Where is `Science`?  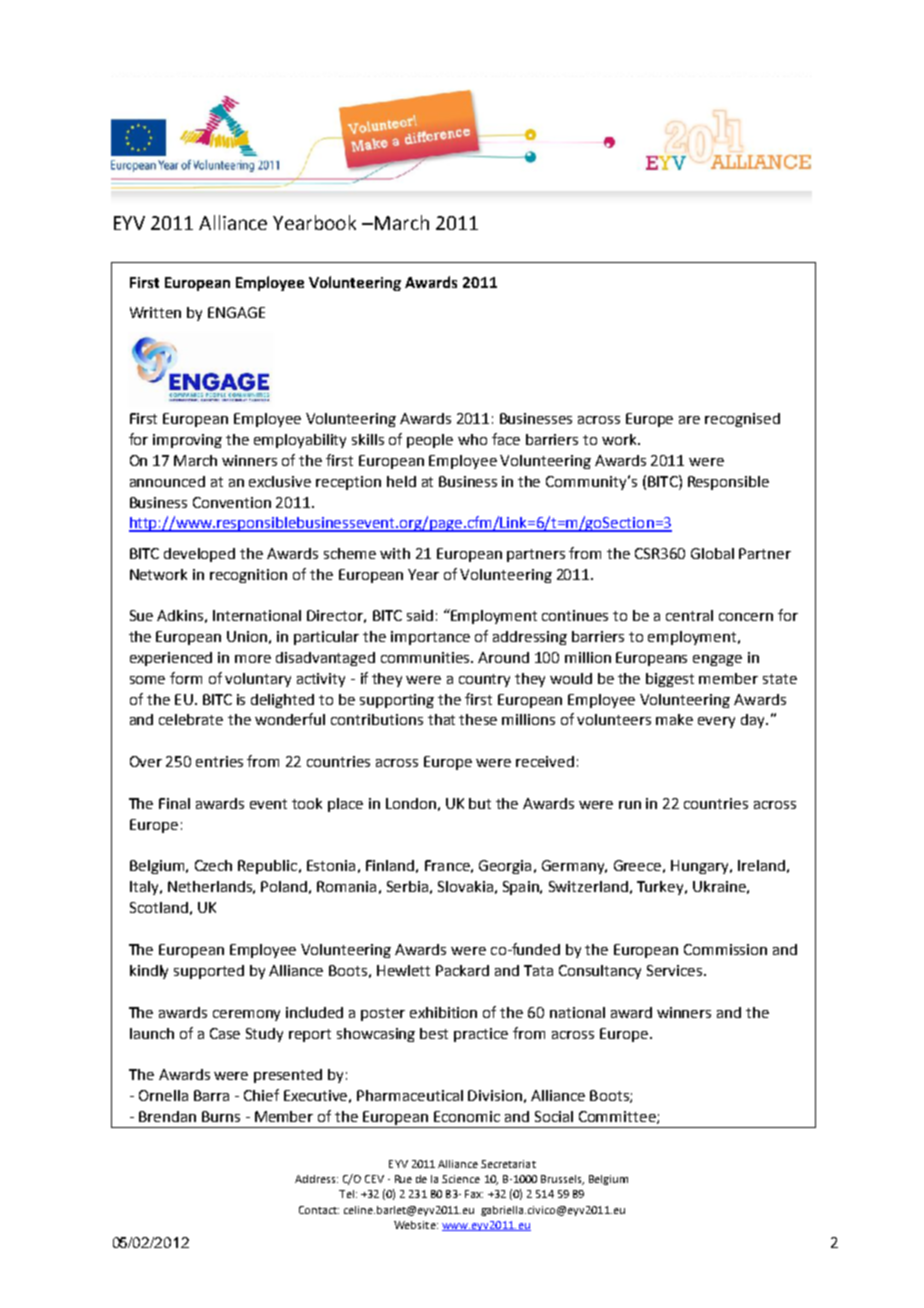
Science is located at coordinates (461, 1179).
